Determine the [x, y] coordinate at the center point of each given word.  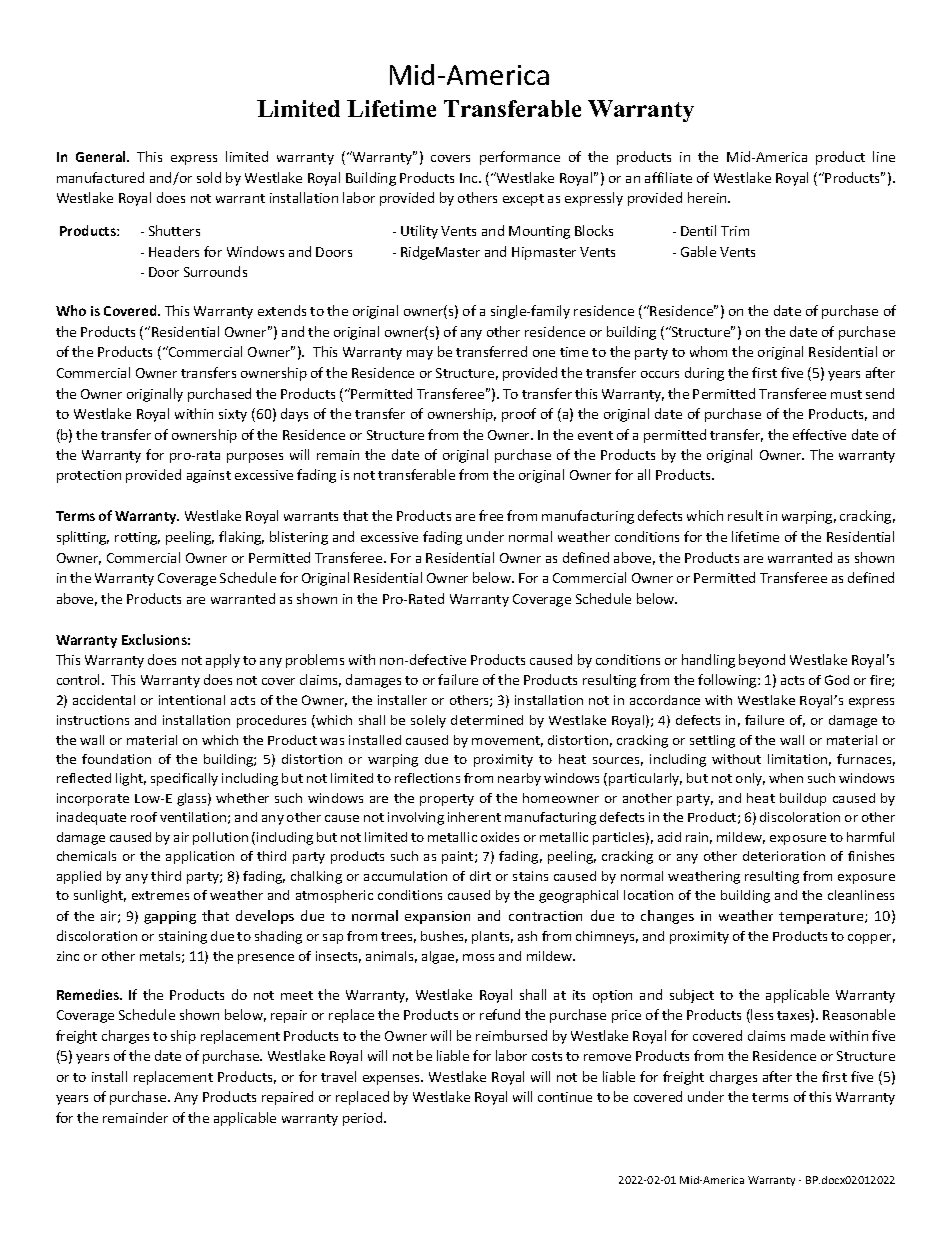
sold [209, 177]
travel [338, 1076]
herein [708, 197]
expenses [393, 1080]
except [523, 200]
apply [223, 661]
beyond [762, 661]
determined [487, 720]
